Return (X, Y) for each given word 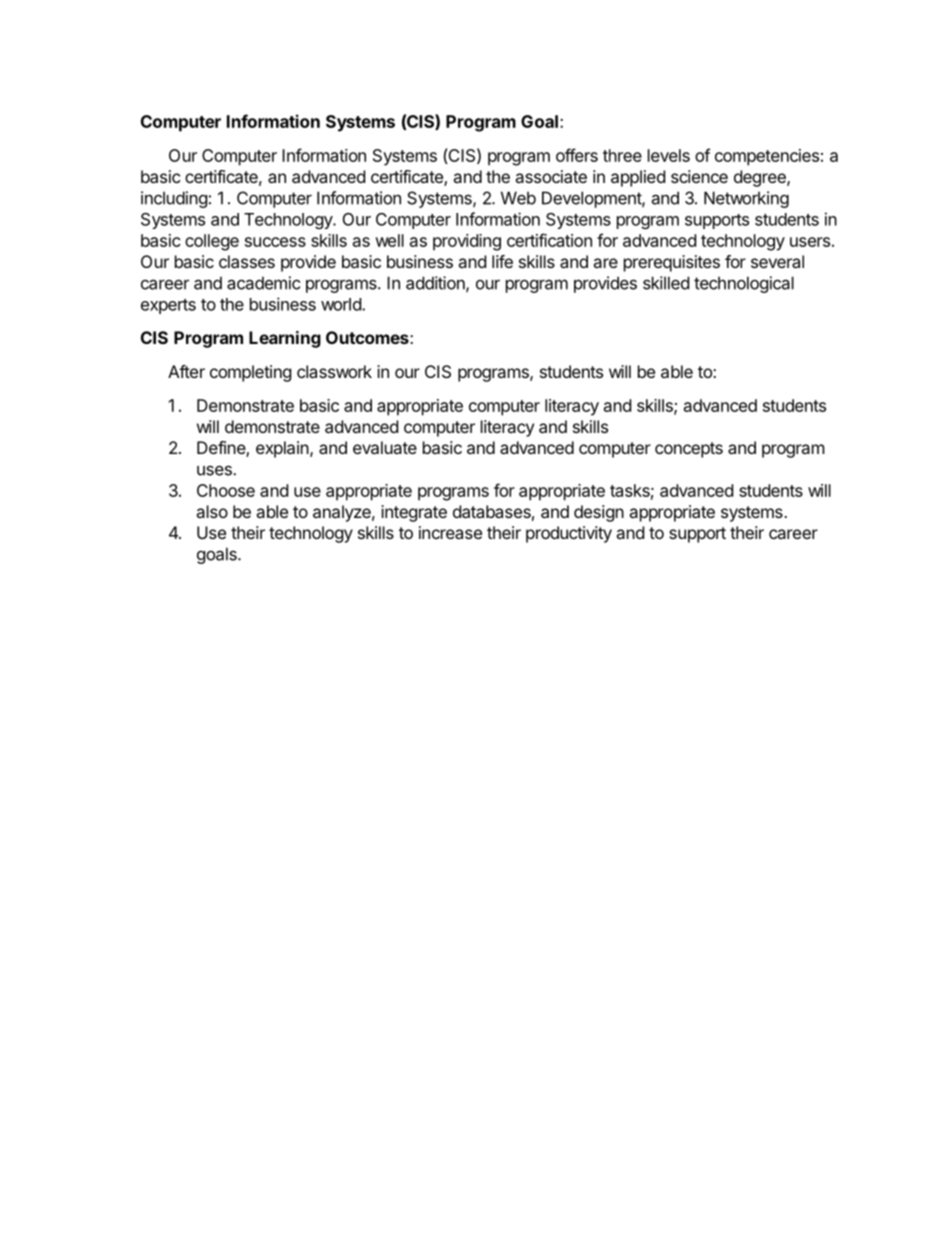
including (174, 199)
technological (744, 284)
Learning (285, 339)
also (212, 511)
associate (551, 176)
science (699, 176)
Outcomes (368, 337)
